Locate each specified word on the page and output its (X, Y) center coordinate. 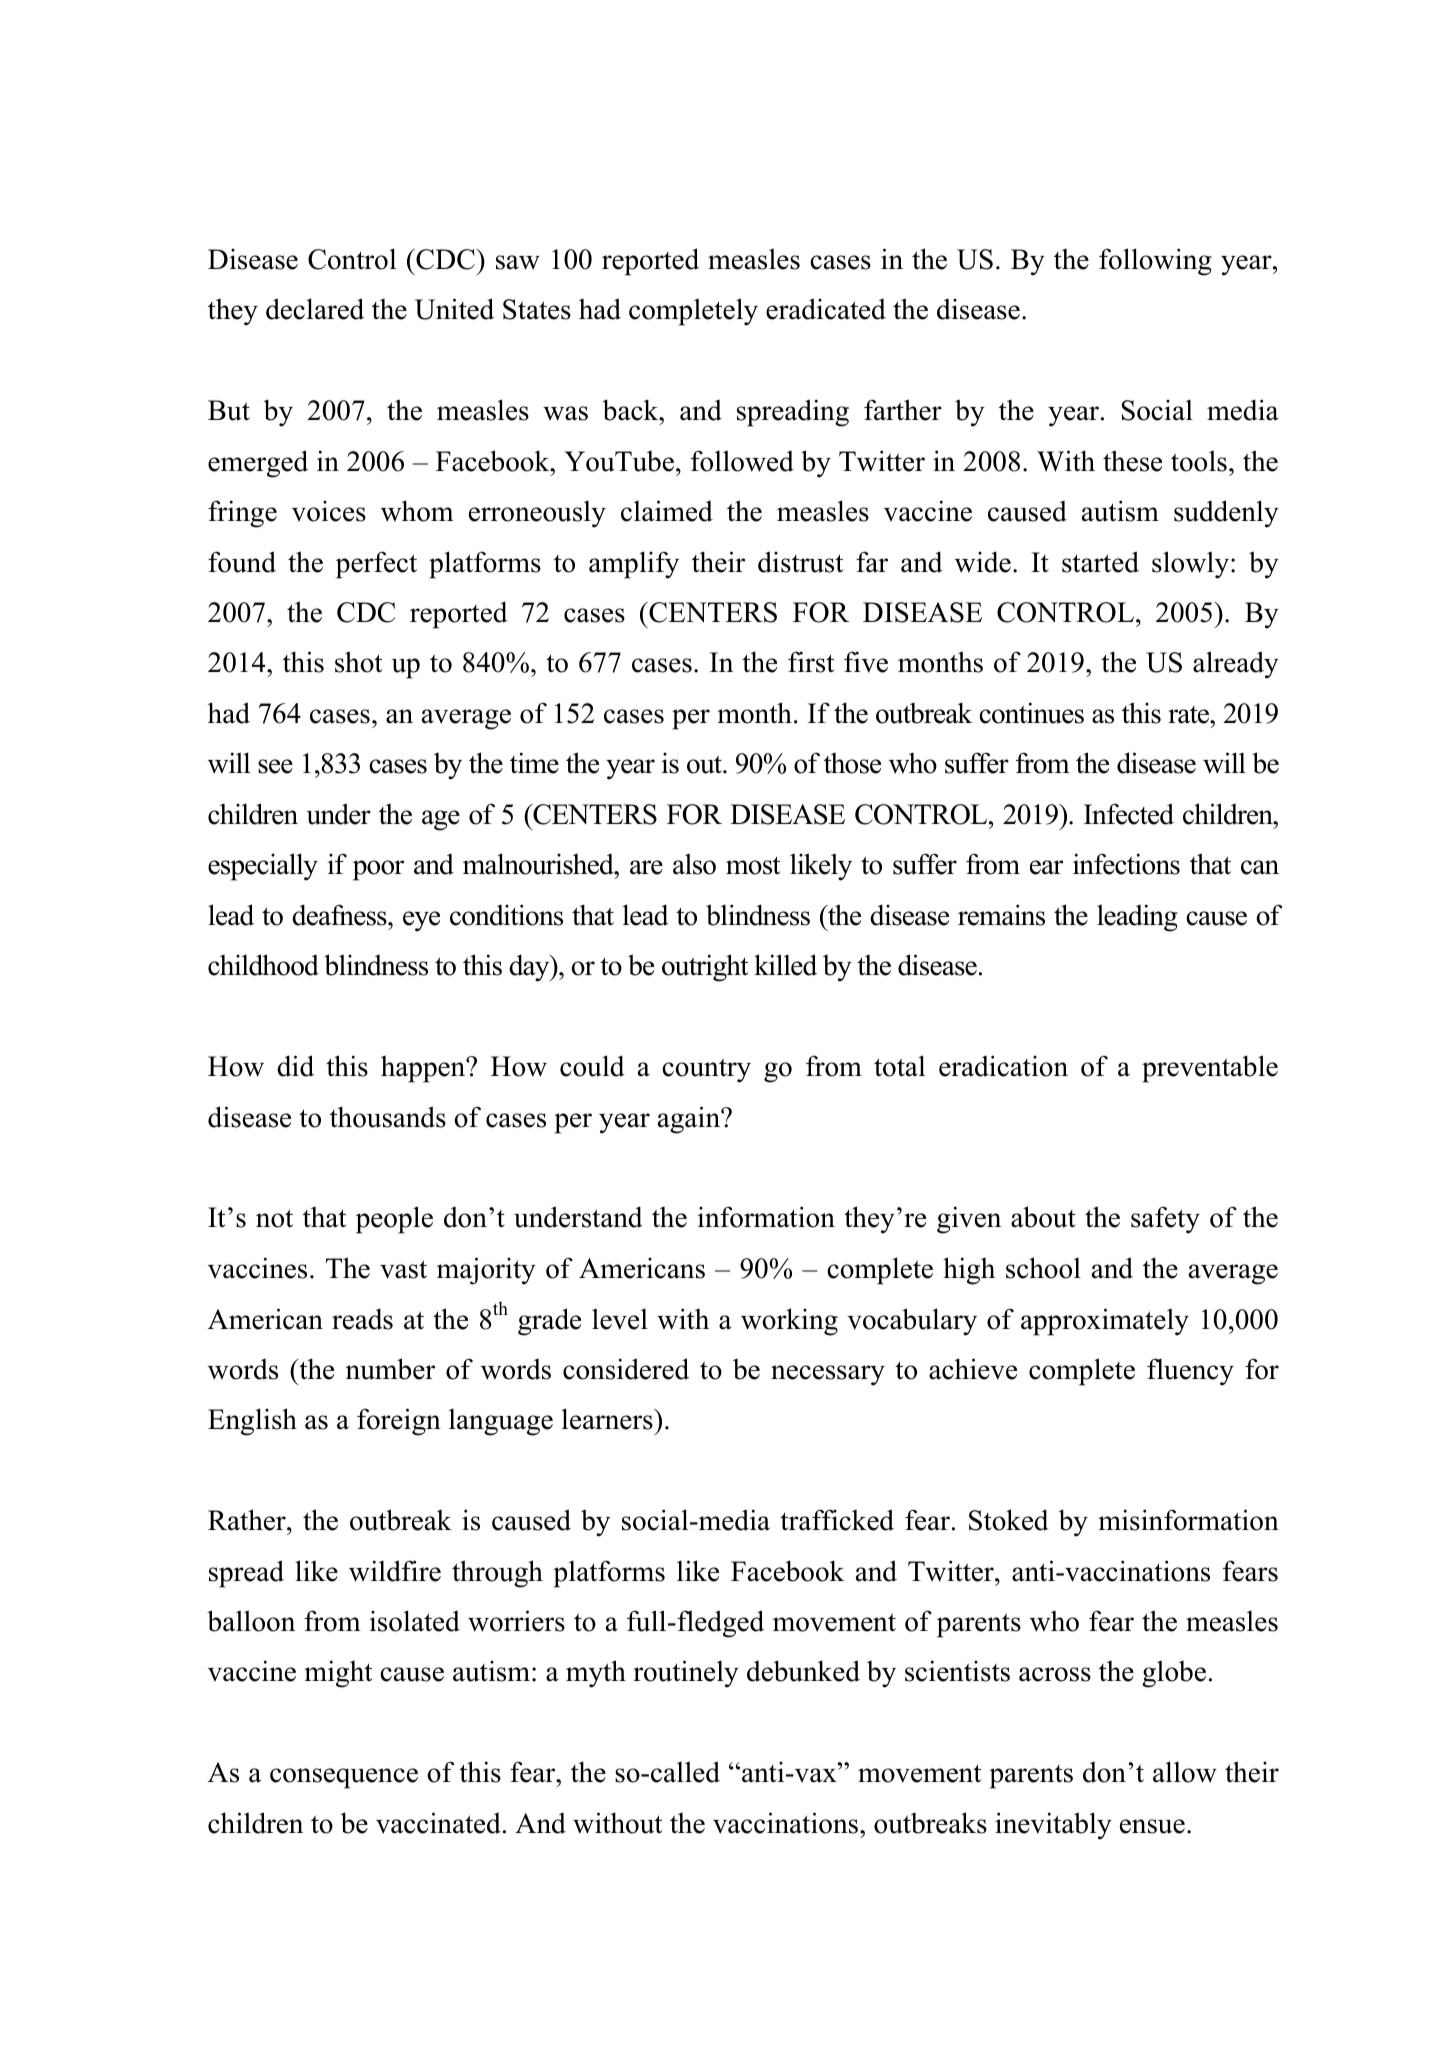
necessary (828, 1375)
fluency (1190, 1372)
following (1155, 262)
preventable (1210, 1069)
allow (1185, 1772)
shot (358, 662)
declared (315, 309)
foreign (399, 1422)
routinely (686, 1674)
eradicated (826, 309)
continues (1031, 713)
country (706, 1071)
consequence (344, 1778)
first (811, 662)
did (295, 1066)
